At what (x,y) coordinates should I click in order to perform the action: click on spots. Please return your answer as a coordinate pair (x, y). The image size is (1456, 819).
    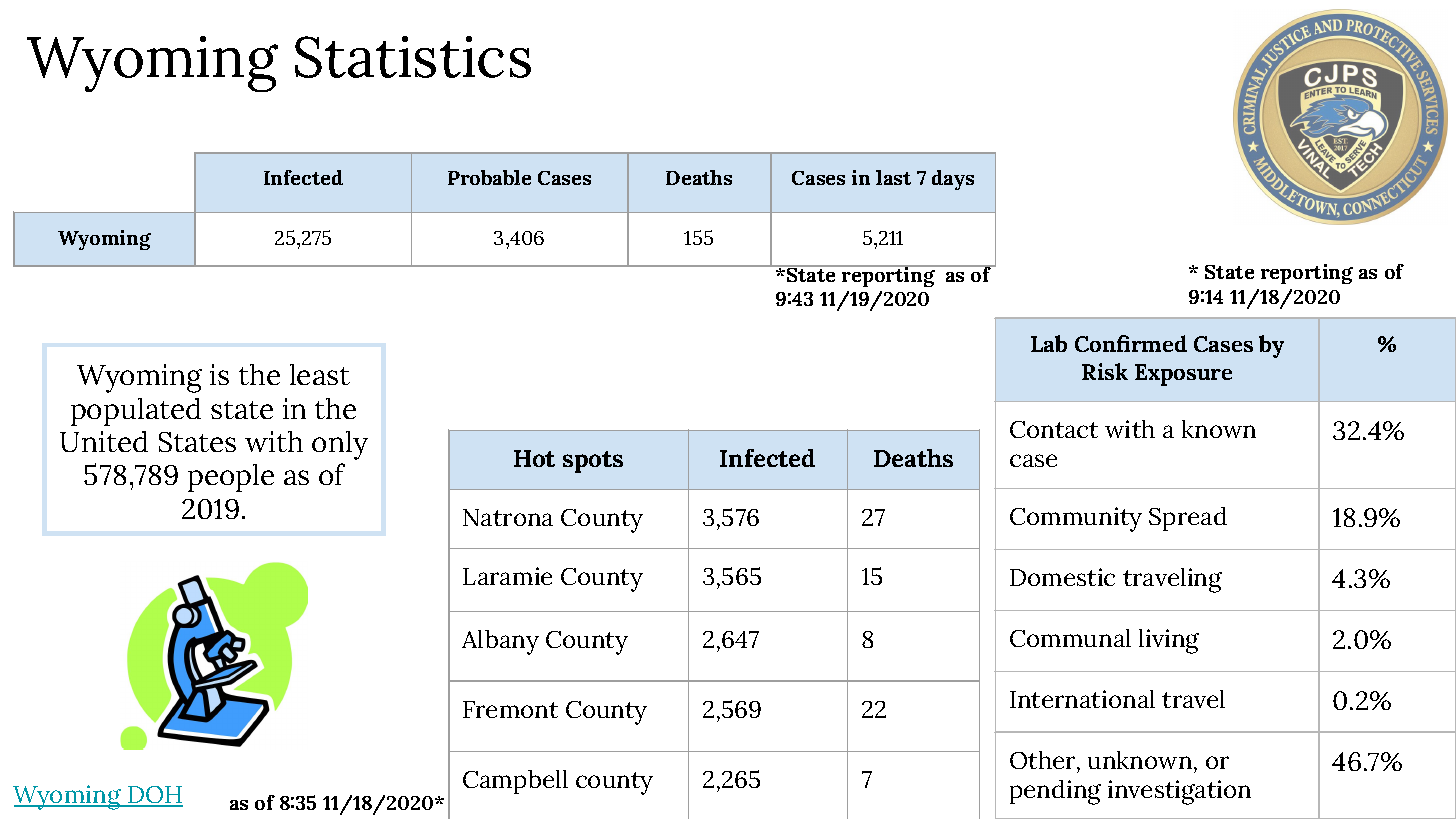
    Looking at the image, I should click on (593, 462).
